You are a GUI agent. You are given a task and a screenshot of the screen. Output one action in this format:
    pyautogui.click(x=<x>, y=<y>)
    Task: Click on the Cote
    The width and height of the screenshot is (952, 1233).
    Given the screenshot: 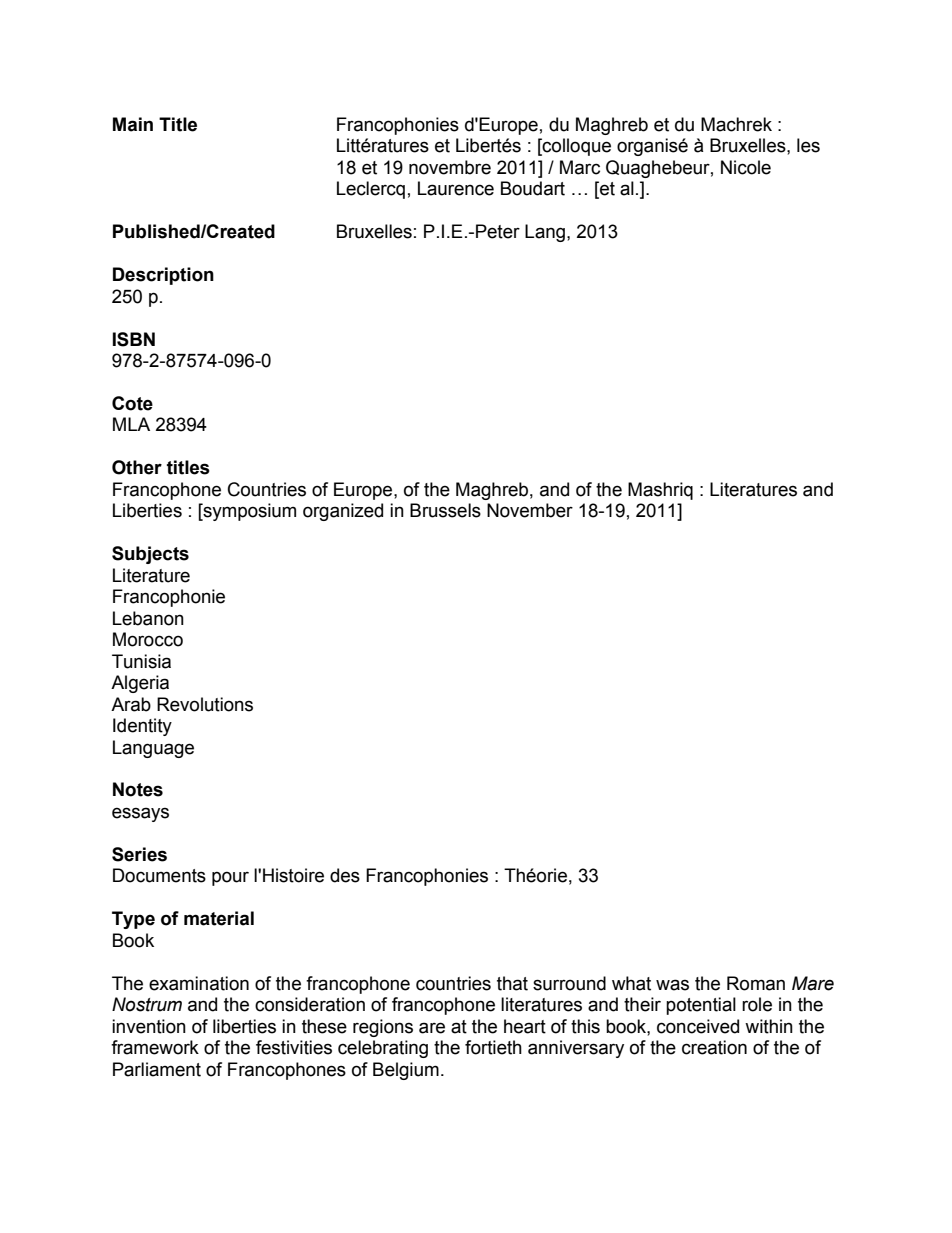 What is the action you would take?
    pyautogui.click(x=132, y=403)
